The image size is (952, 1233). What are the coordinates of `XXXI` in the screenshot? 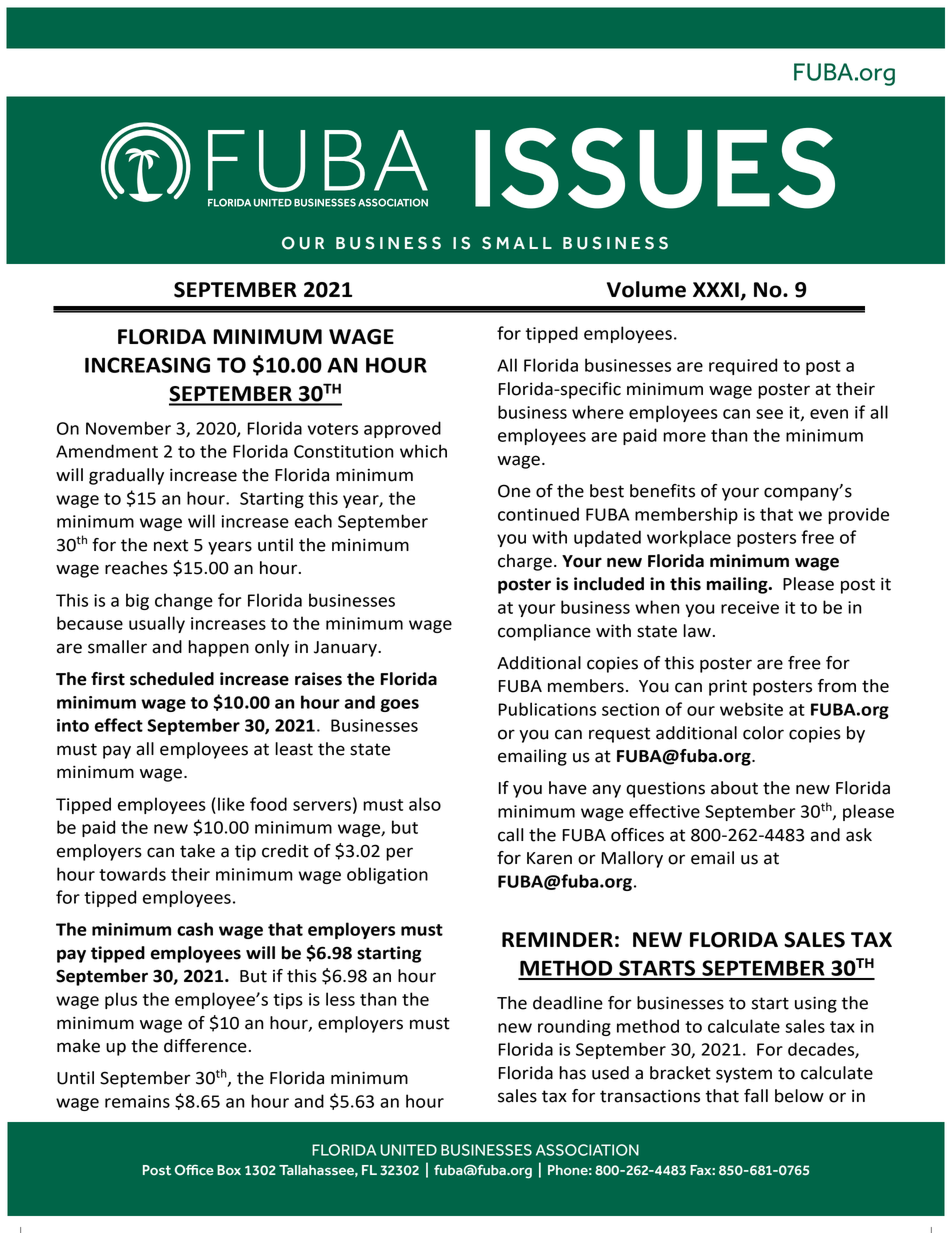 It's located at (716, 289).
